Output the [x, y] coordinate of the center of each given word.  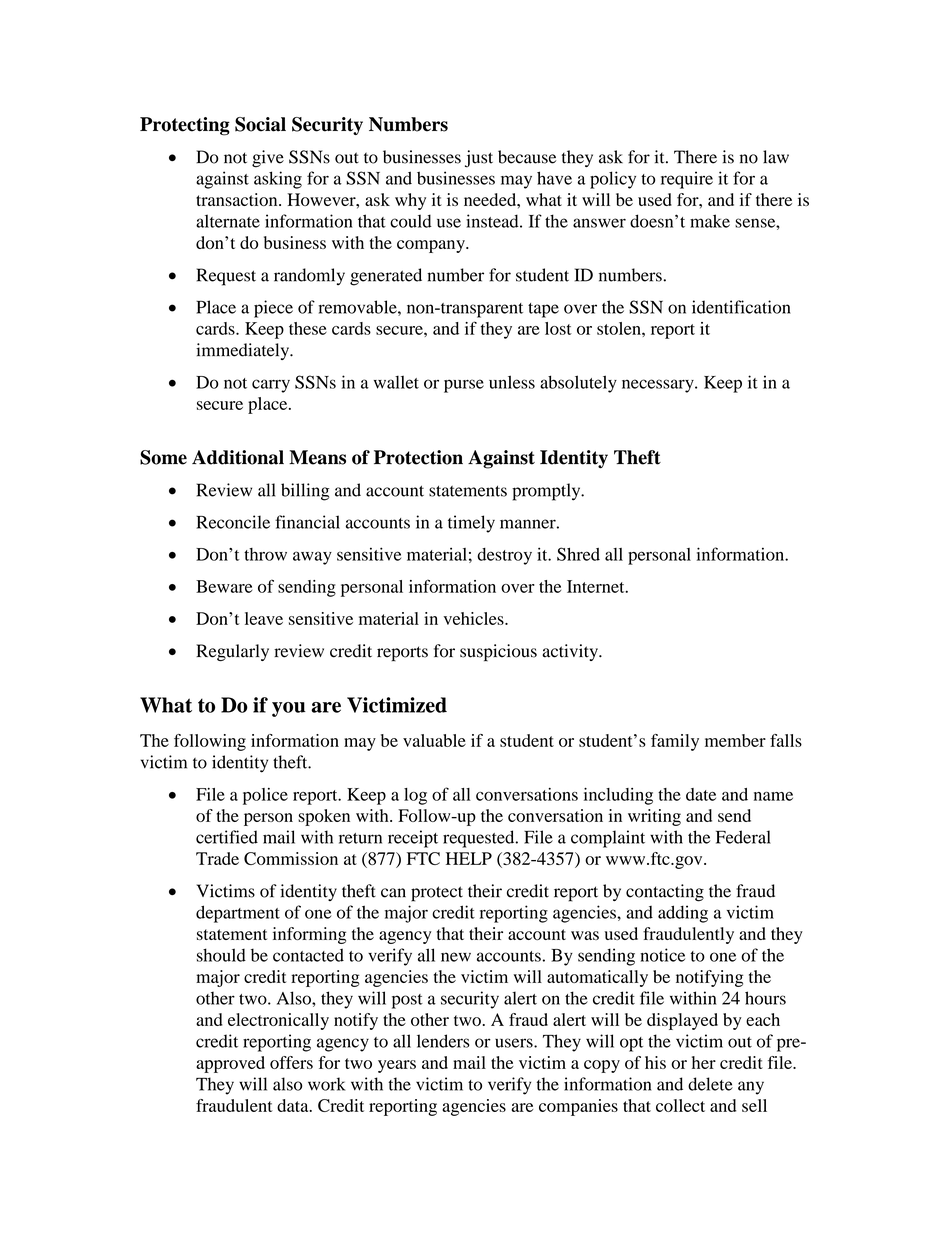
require [687, 180]
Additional [238, 457]
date [701, 794]
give [268, 159]
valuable [434, 740]
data [294, 1105]
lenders [443, 1041]
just [479, 159]
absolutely [578, 384]
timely [471, 524]
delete [710, 1084]
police [265, 796]
